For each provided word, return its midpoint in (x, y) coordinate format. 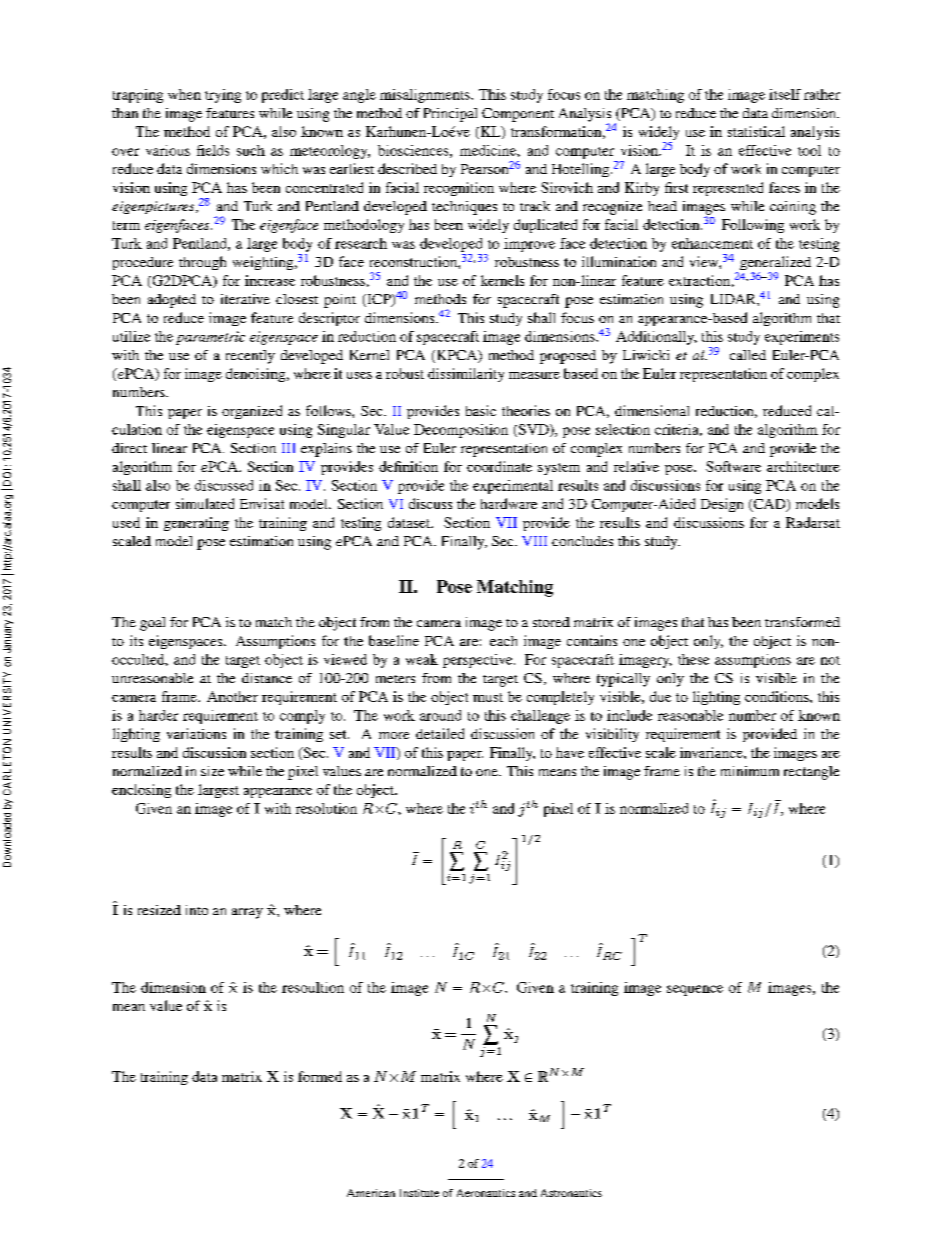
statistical (756, 131)
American (371, 1193)
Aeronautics (486, 1193)
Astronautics (571, 1193)
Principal (450, 115)
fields (213, 150)
